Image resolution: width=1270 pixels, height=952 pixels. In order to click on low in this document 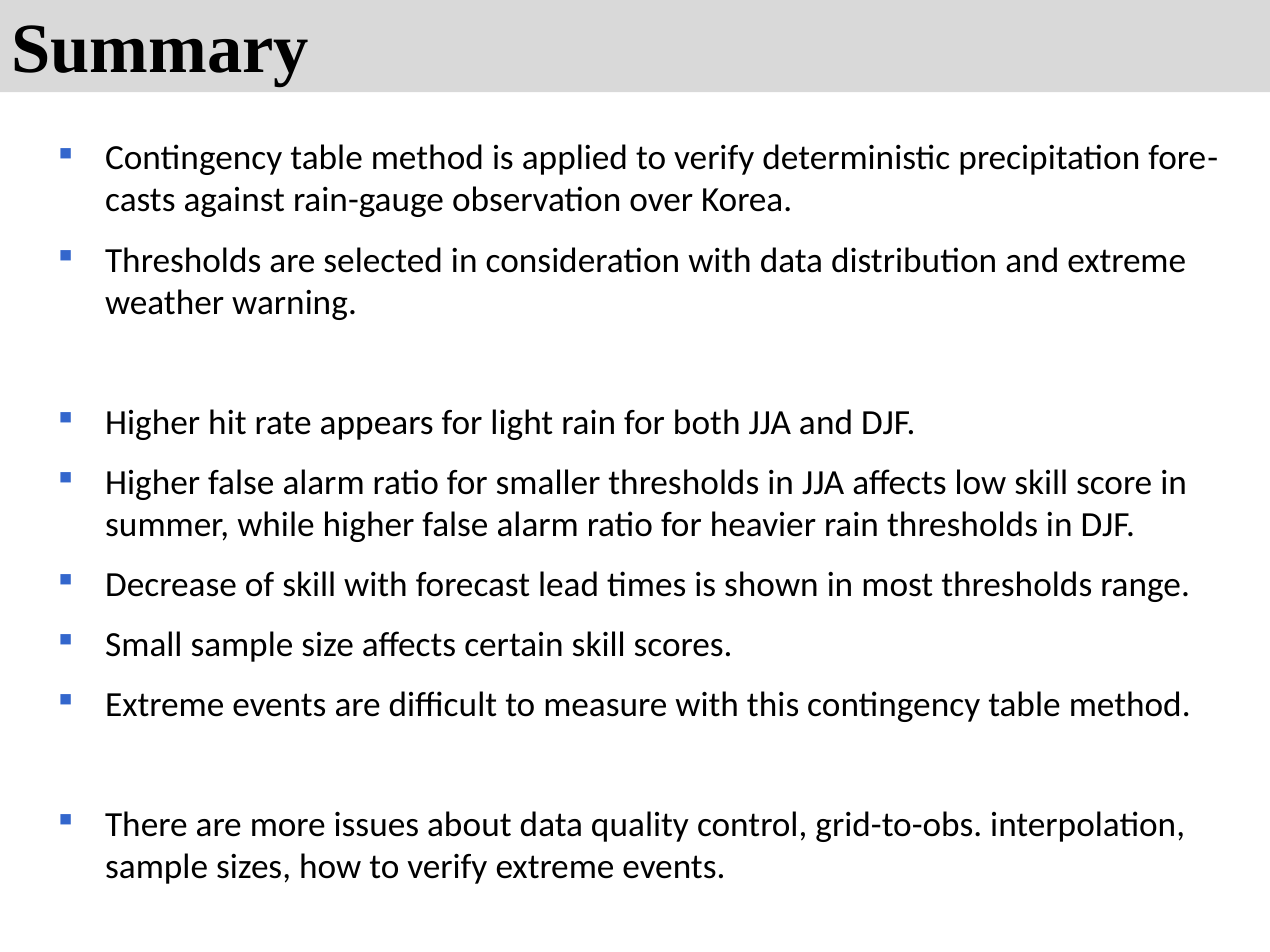, I will do `click(981, 482)`.
